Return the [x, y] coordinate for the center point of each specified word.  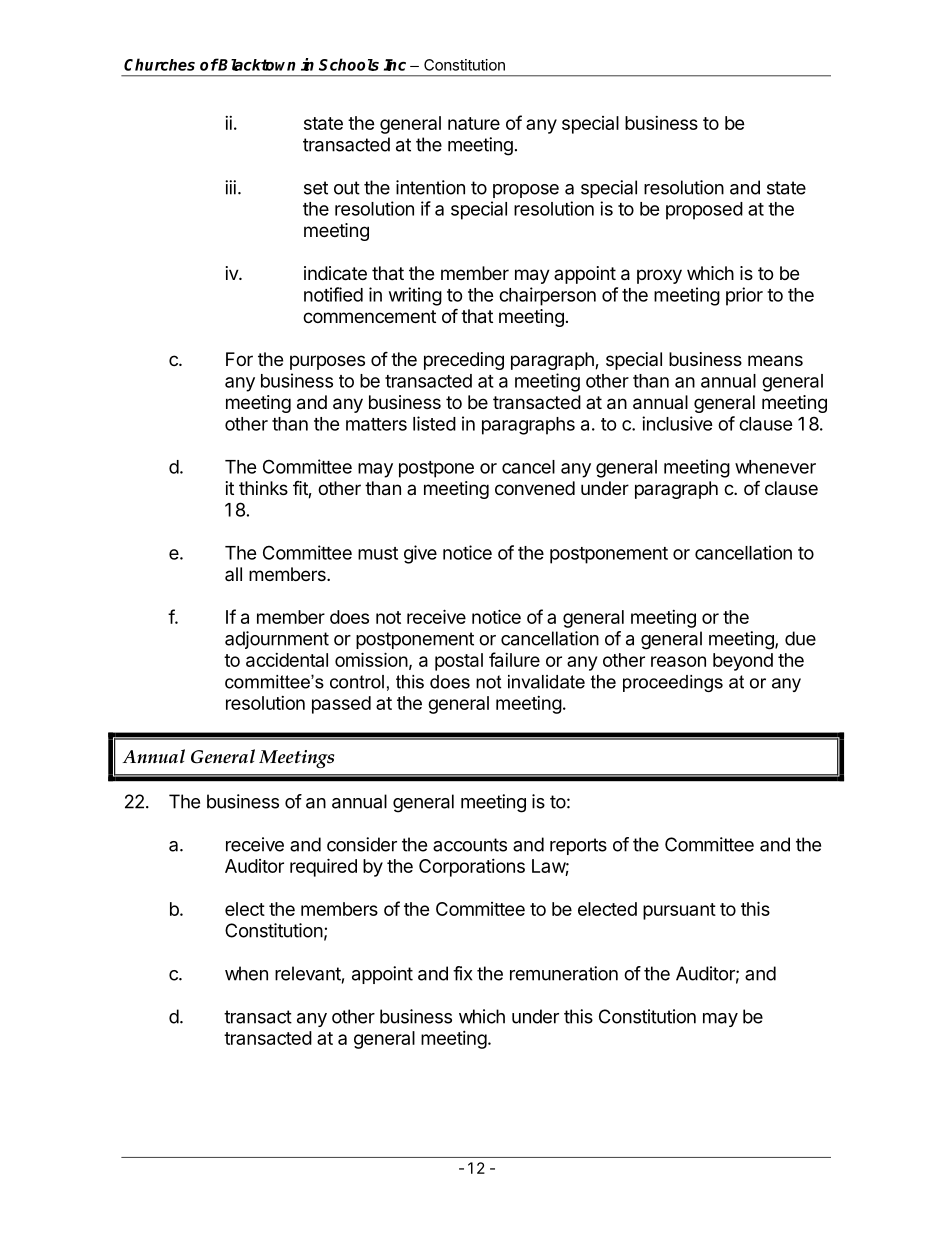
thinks [263, 488]
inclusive [677, 423]
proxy [659, 276]
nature [474, 123]
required [323, 867]
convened [535, 488]
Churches [159, 64]
